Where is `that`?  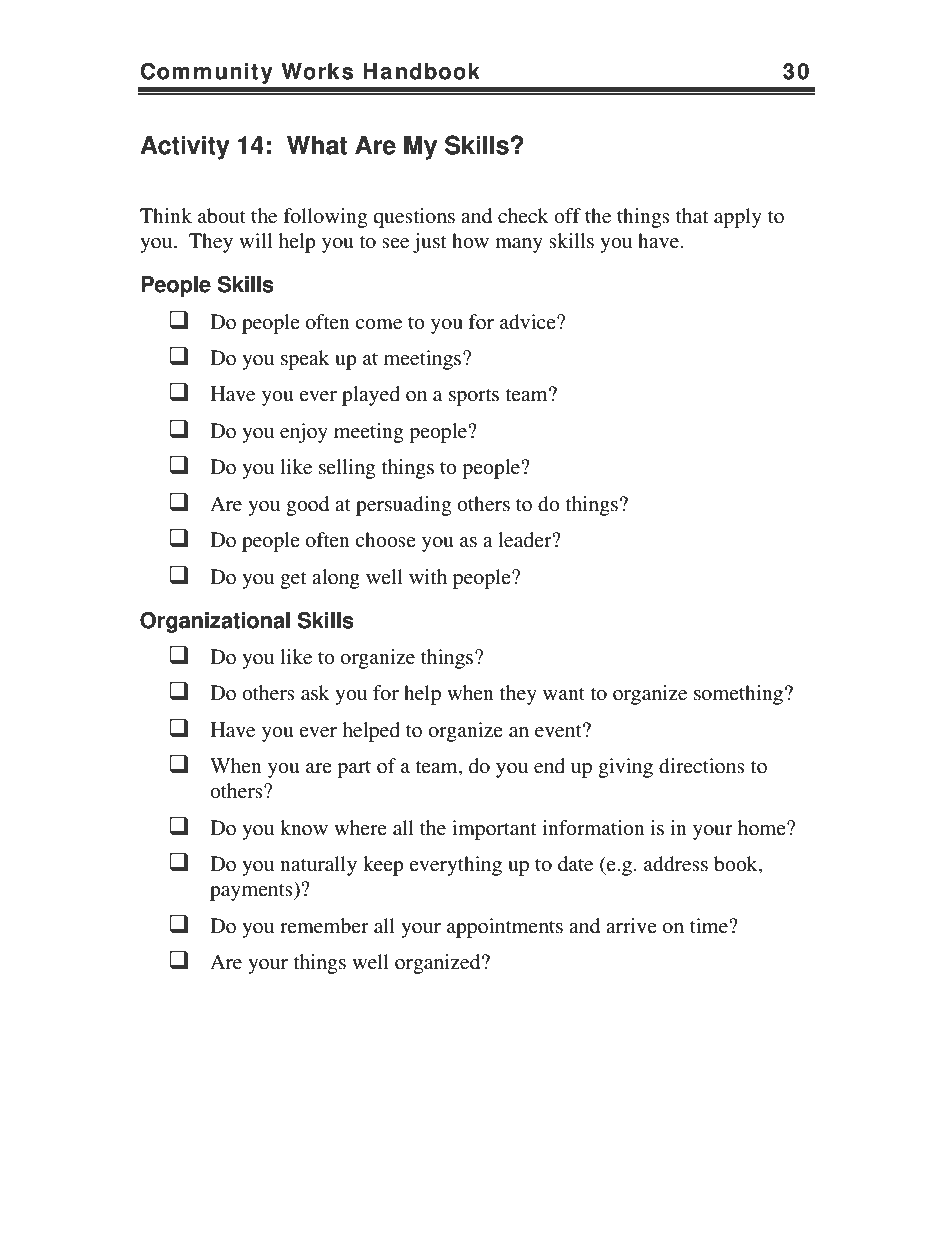
that is located at coordinates (692, 215).
